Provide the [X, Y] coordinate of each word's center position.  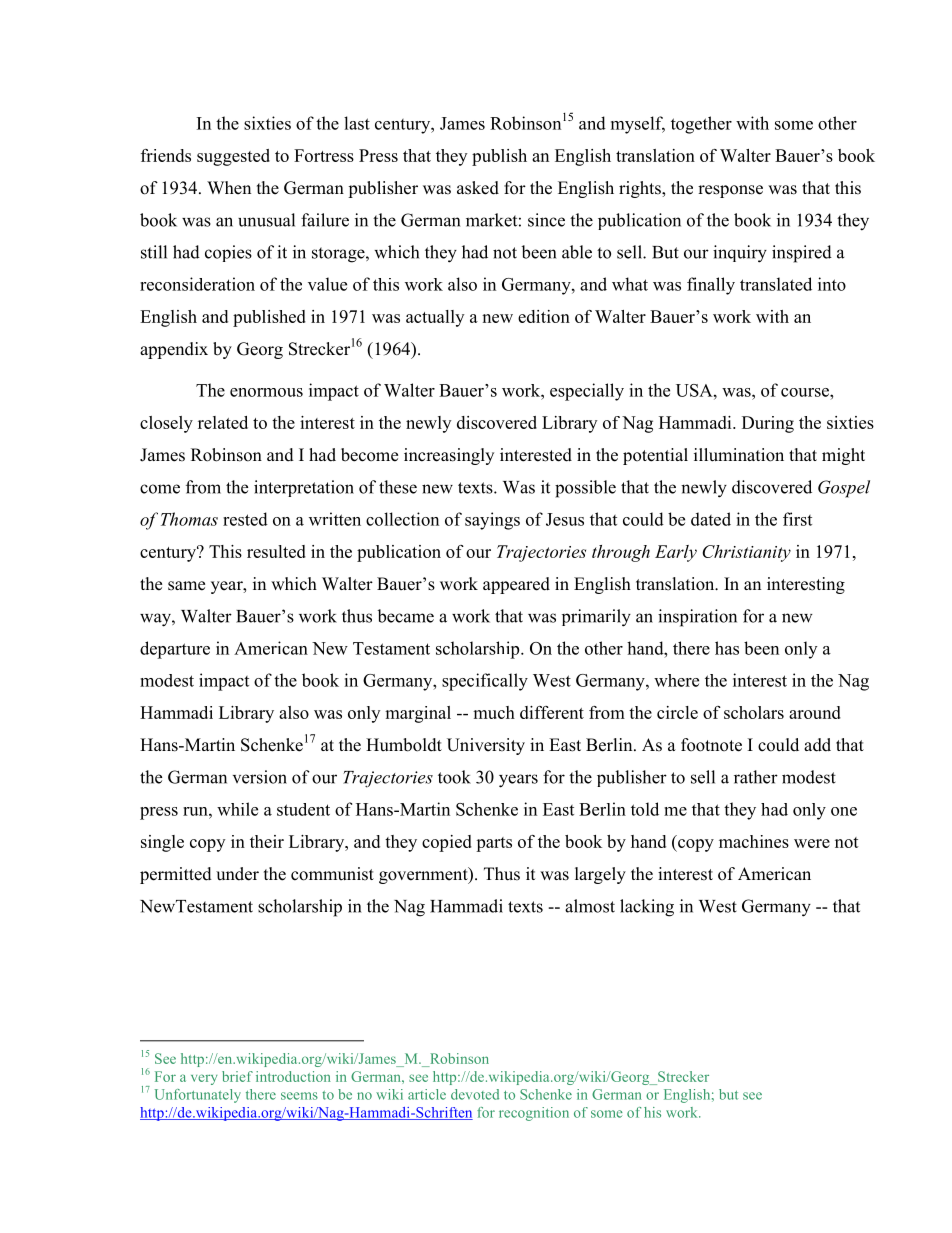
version [260, 777]
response [730, 191]
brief [237, 1076]
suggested [233, 157]
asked [478, 188]
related [223, 422]
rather [756, 777]
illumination [739, 455]
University [486, 746]
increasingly [449, 456]
